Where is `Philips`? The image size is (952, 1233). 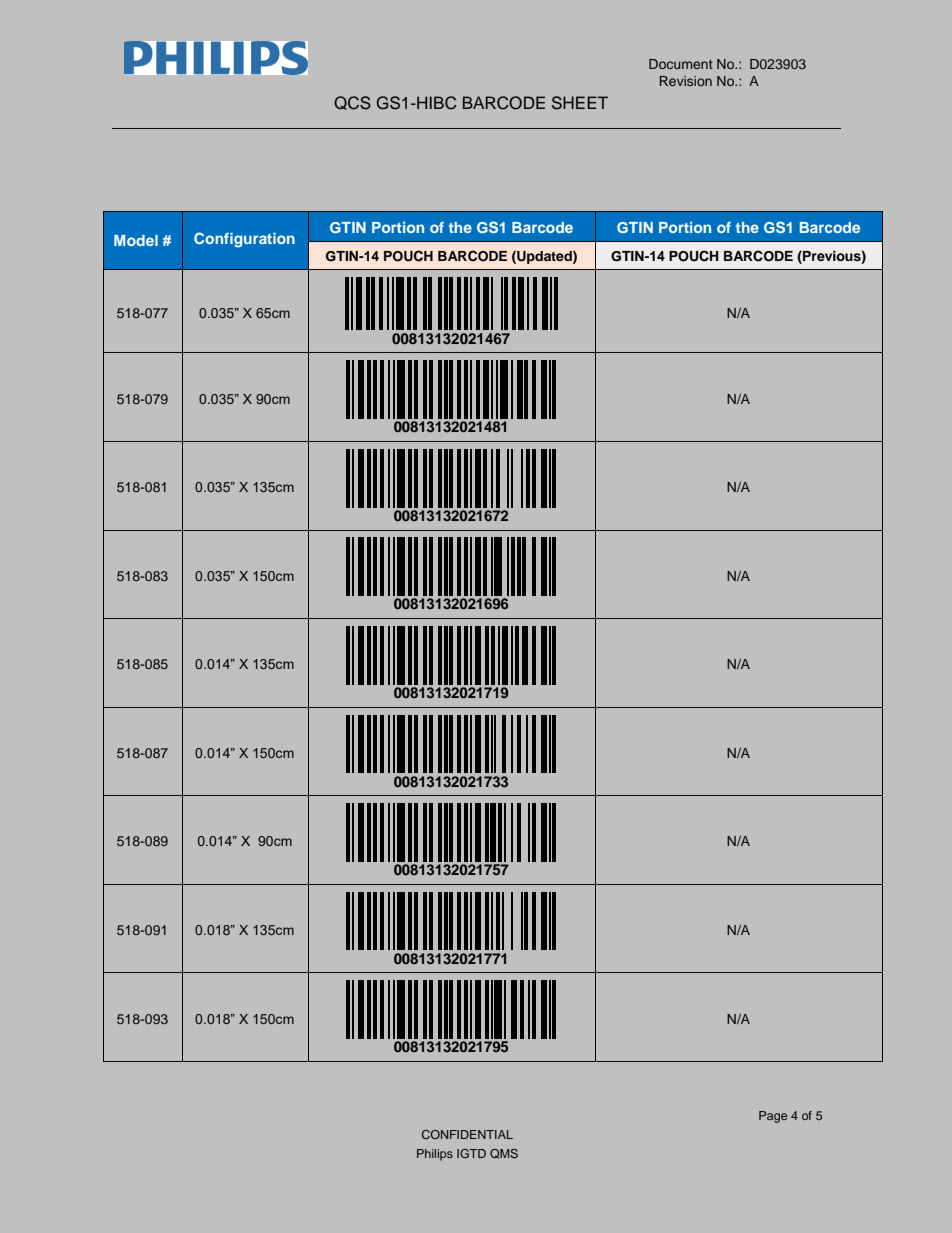
Philips is located at coordinates (435, 1155).
